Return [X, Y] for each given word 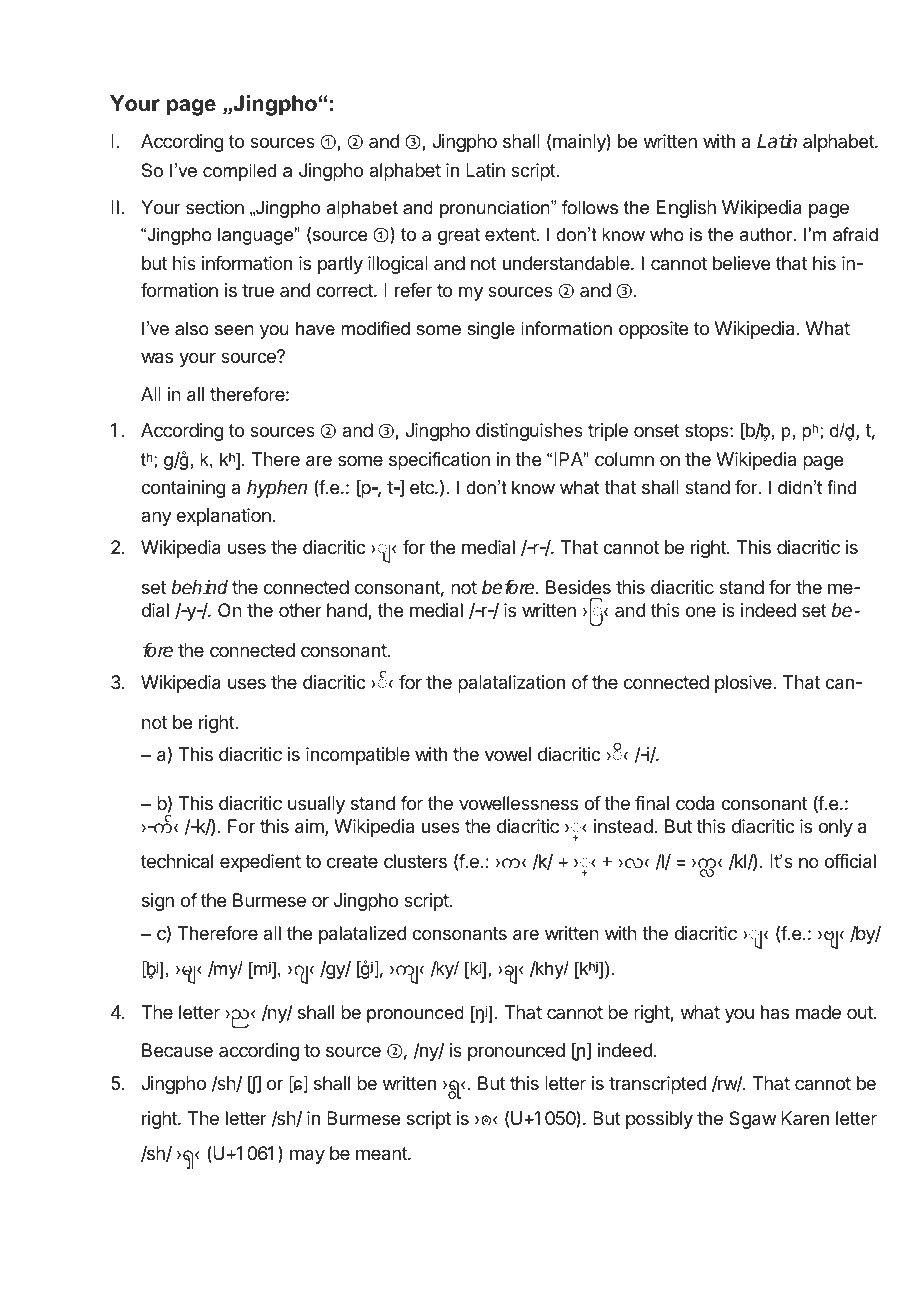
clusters [415, 861]
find [841, 487]
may [307, 1156]
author [767, 234]
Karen [805, 1118]
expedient [260, 863]
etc [423, 487]
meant [382, 1154]
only [835, 828]
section [215, 207]
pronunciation [496, 209]
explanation [223, 517]
